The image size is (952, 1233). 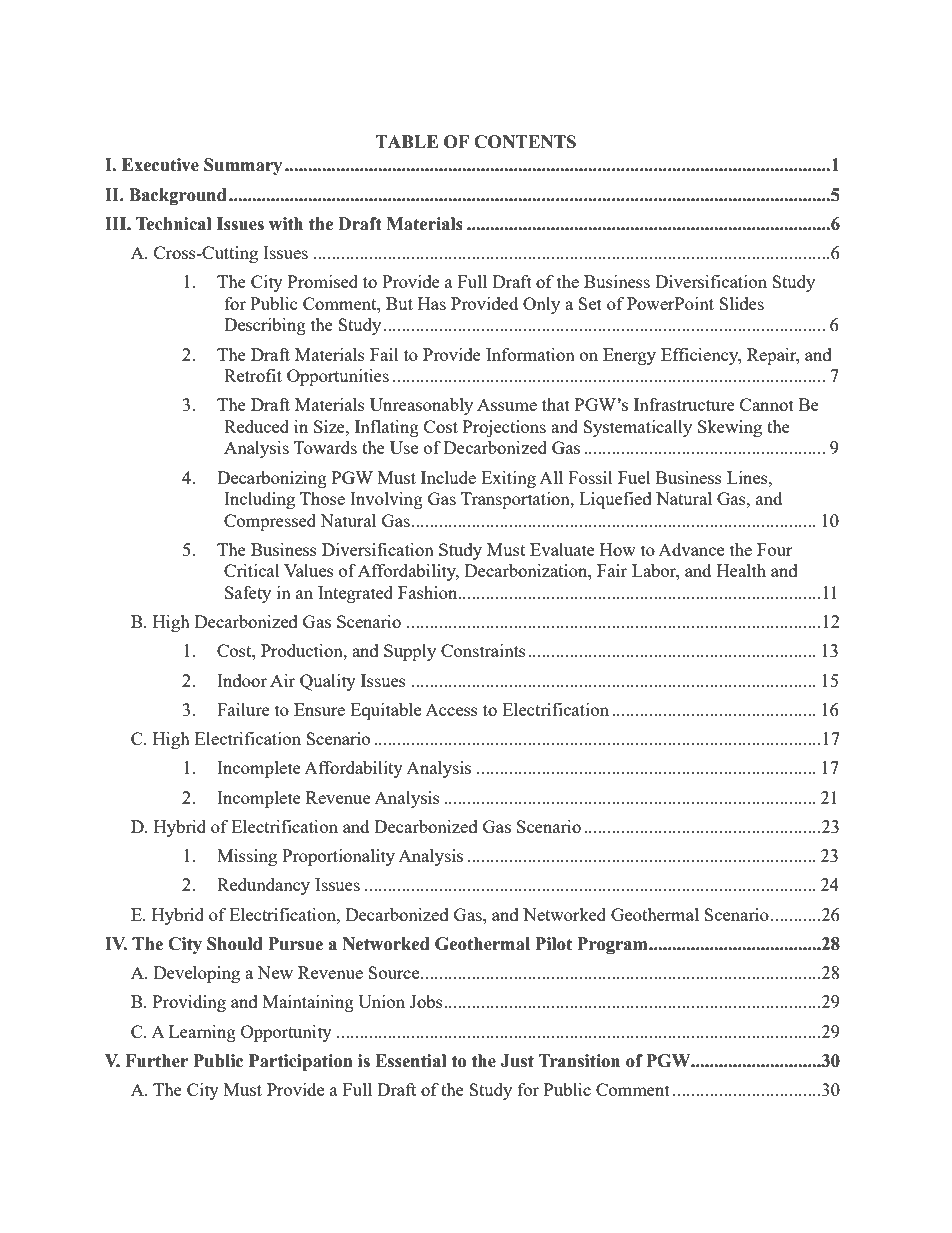 What do you see at coordinates (525, 142) in the page?
I see `CONTENTS` at bounding box center [525, 142].
